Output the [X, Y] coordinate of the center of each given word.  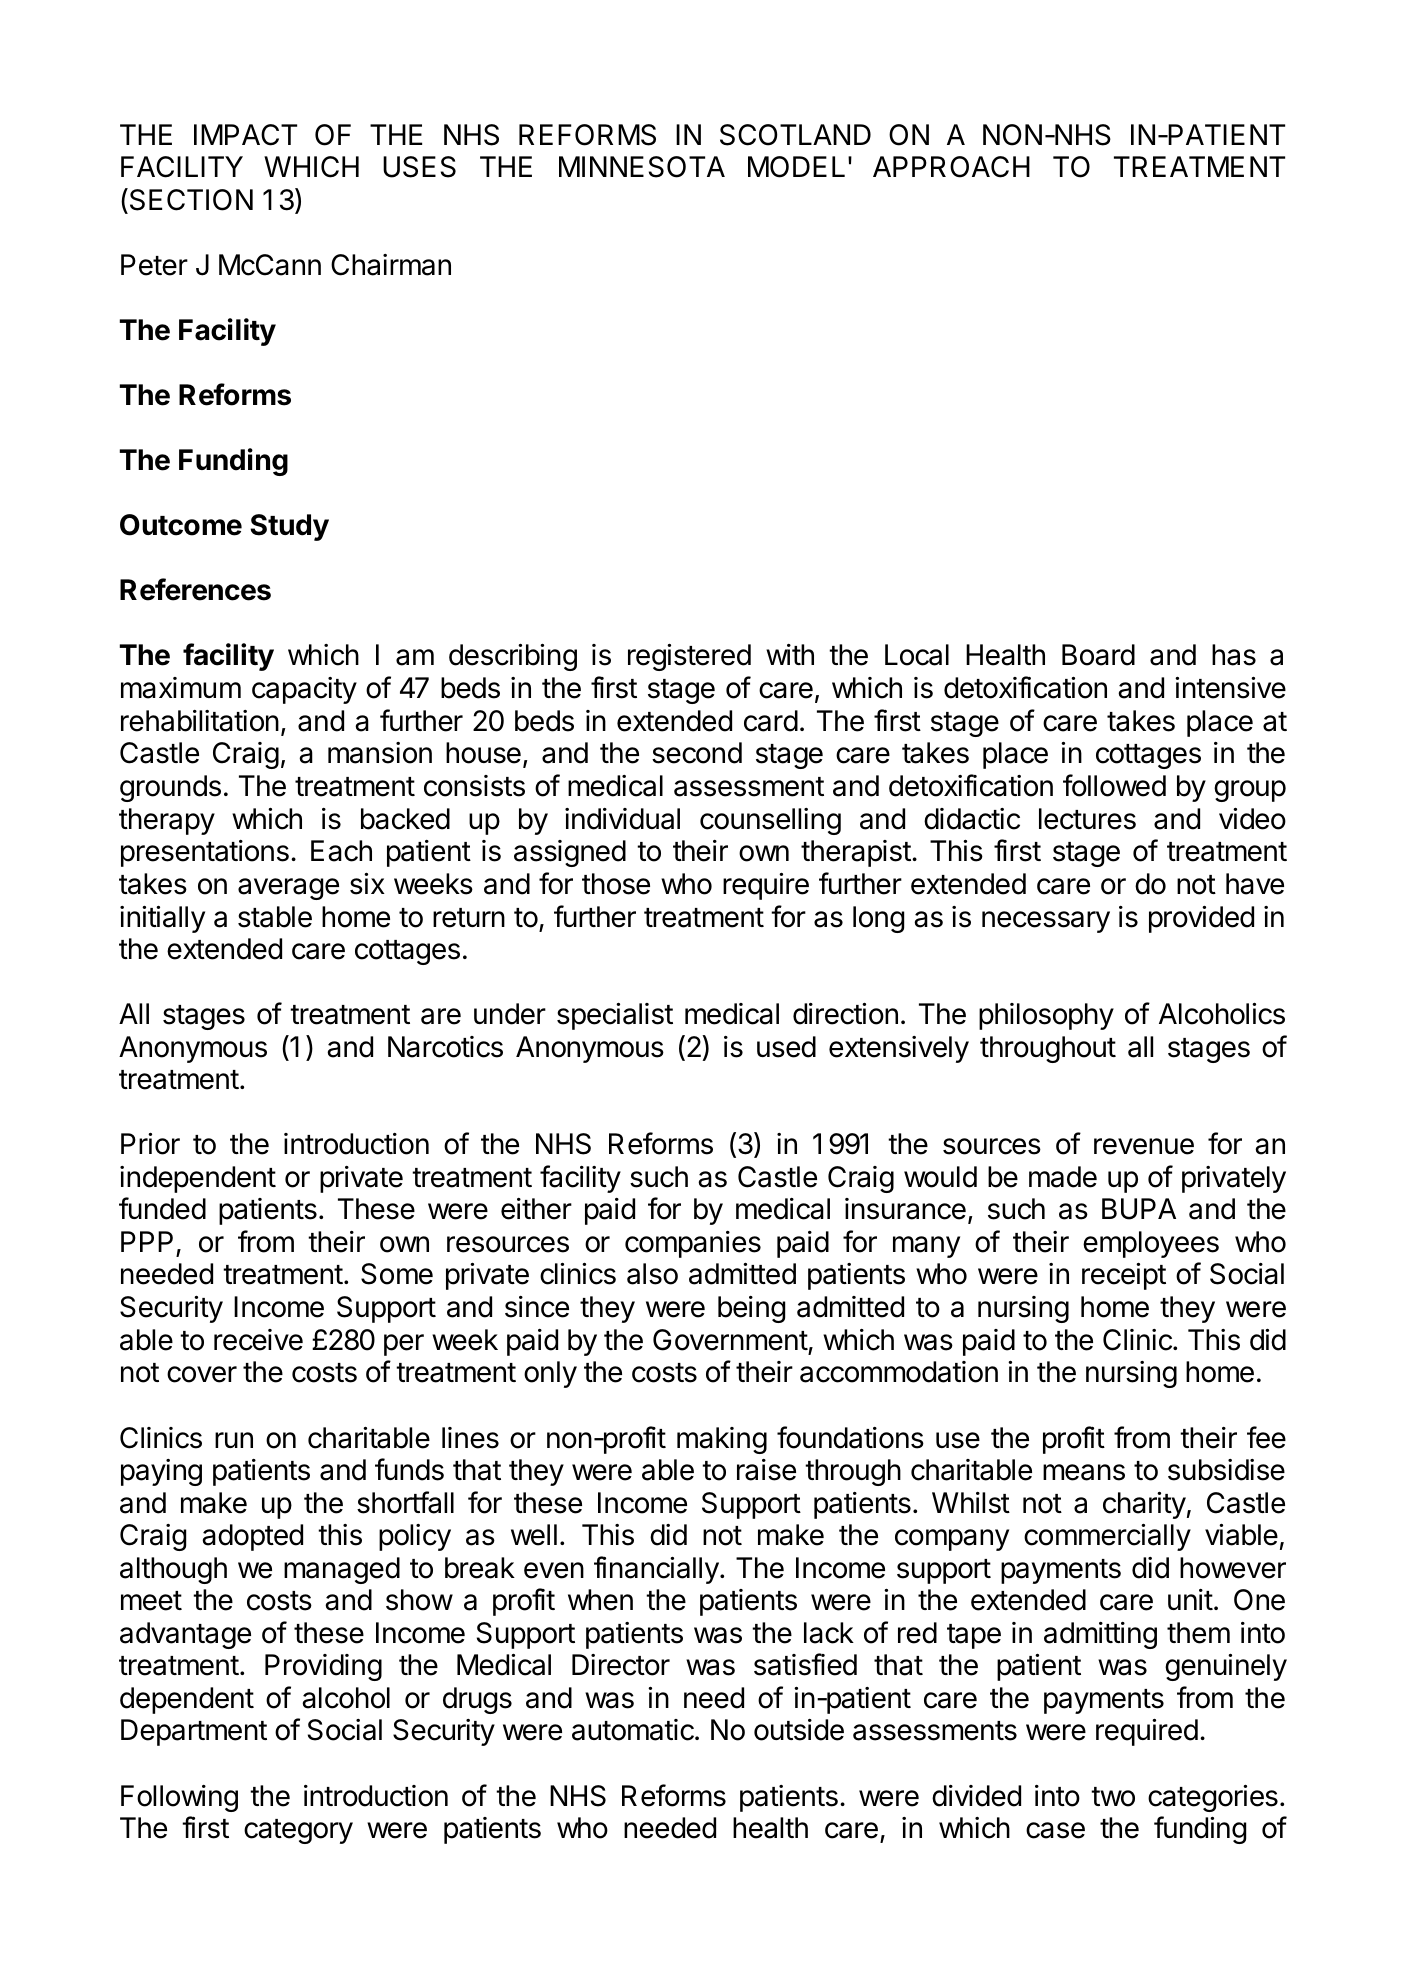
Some [397, 1274]
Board [1098, 655]
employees [1151, 1244]
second [697, 753]
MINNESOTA [642, 167]
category [298, 1831]
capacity [304, 690]
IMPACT [245, 135]
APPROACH [951, 167]
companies [693, 1244]
